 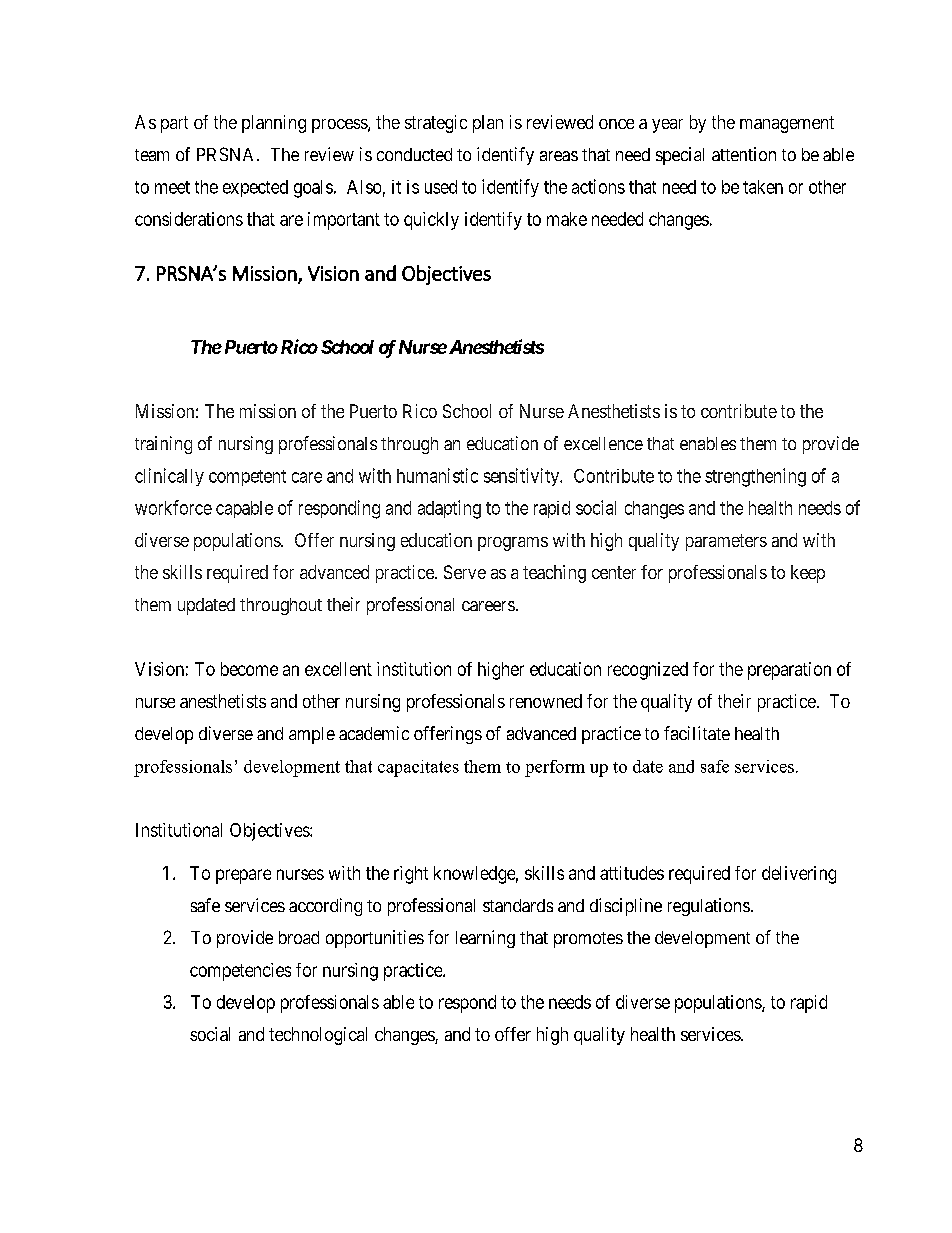 I want to click on learning, so click(x=485, y=939).
